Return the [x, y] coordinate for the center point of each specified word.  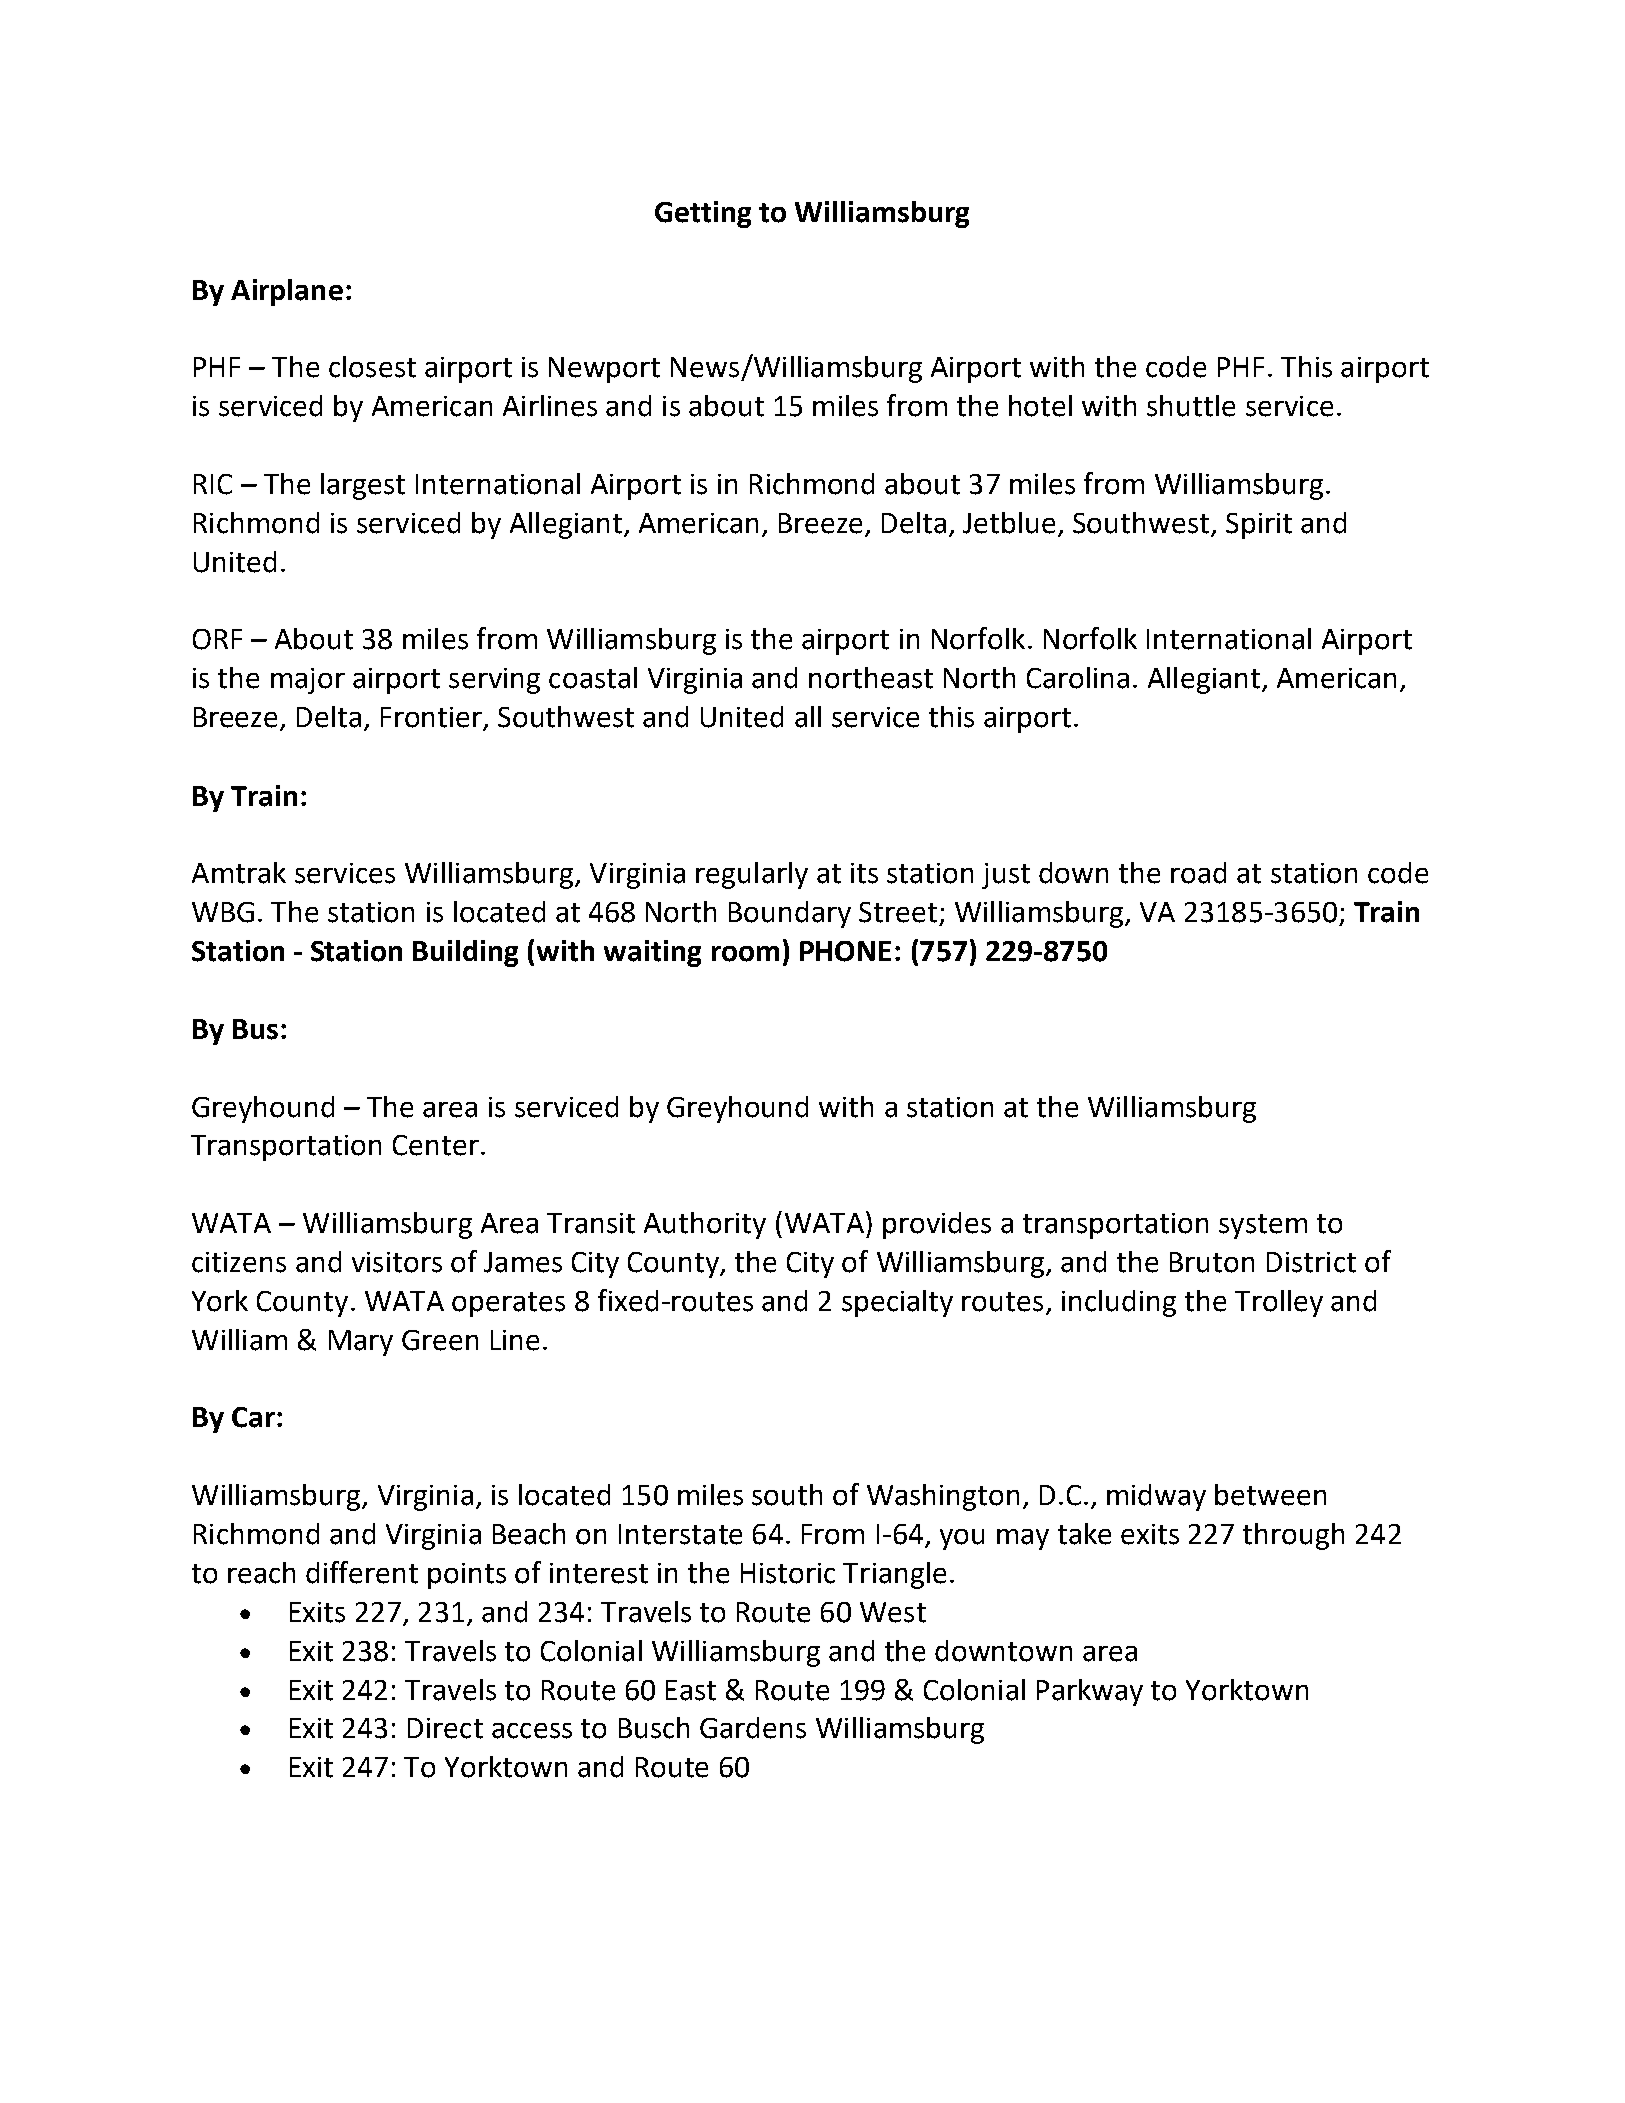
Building [465, 953]
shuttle [1191, 406]
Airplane [287, 292]
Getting [703, 214]
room [745, 954]
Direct [445, 1728]
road [1198, 873]
